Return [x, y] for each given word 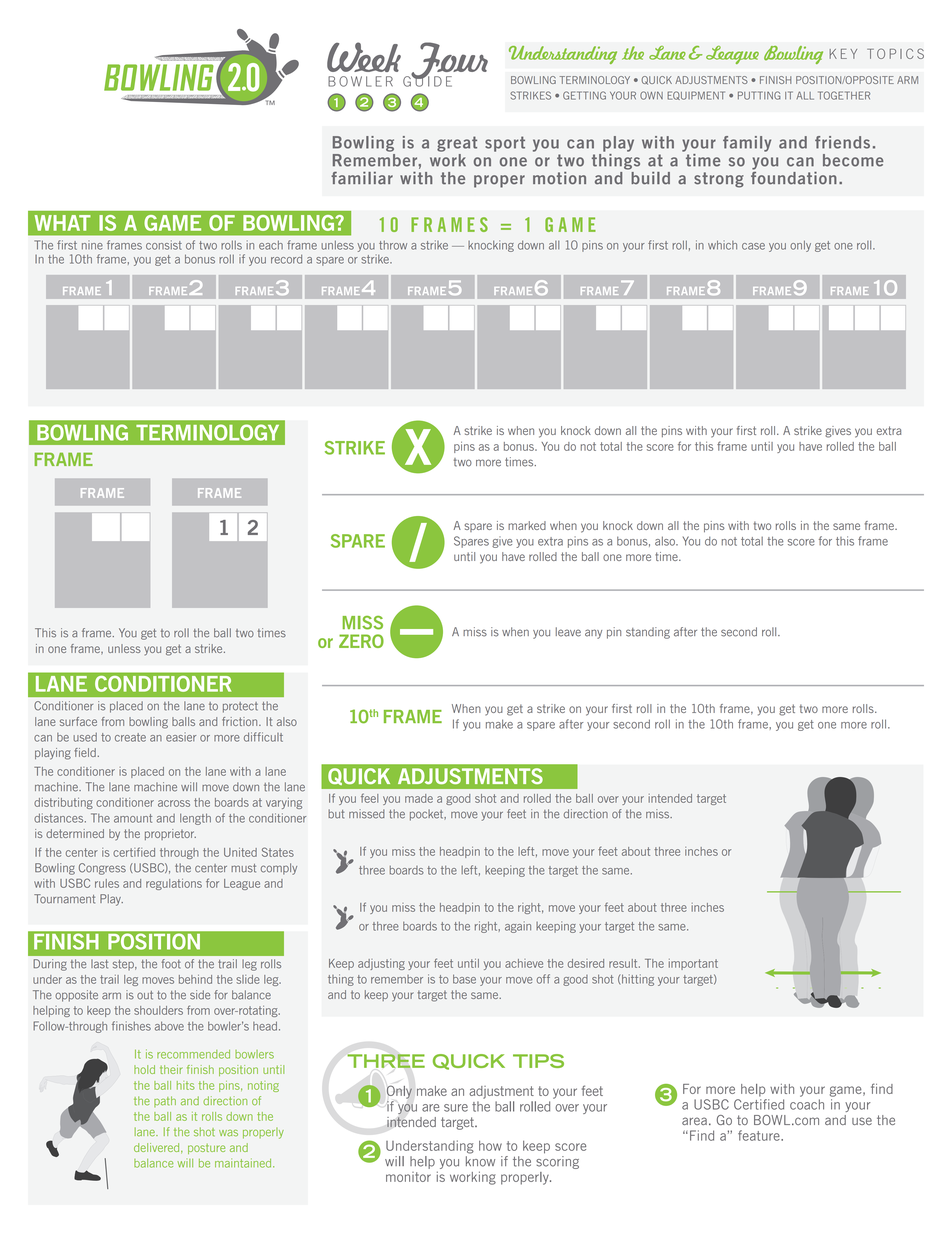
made [419, 798]
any [593, 634]
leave [568, 632]
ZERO [361, 641]
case [753, 246]
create [130, 737]
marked [527, 525]
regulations [174, 884]
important [693, 964]
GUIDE [427, 80]
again [518, 927]
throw [393, 245]
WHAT [63, 223]
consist [164, 245]
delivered [158, 1148]
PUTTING [759, 95]
